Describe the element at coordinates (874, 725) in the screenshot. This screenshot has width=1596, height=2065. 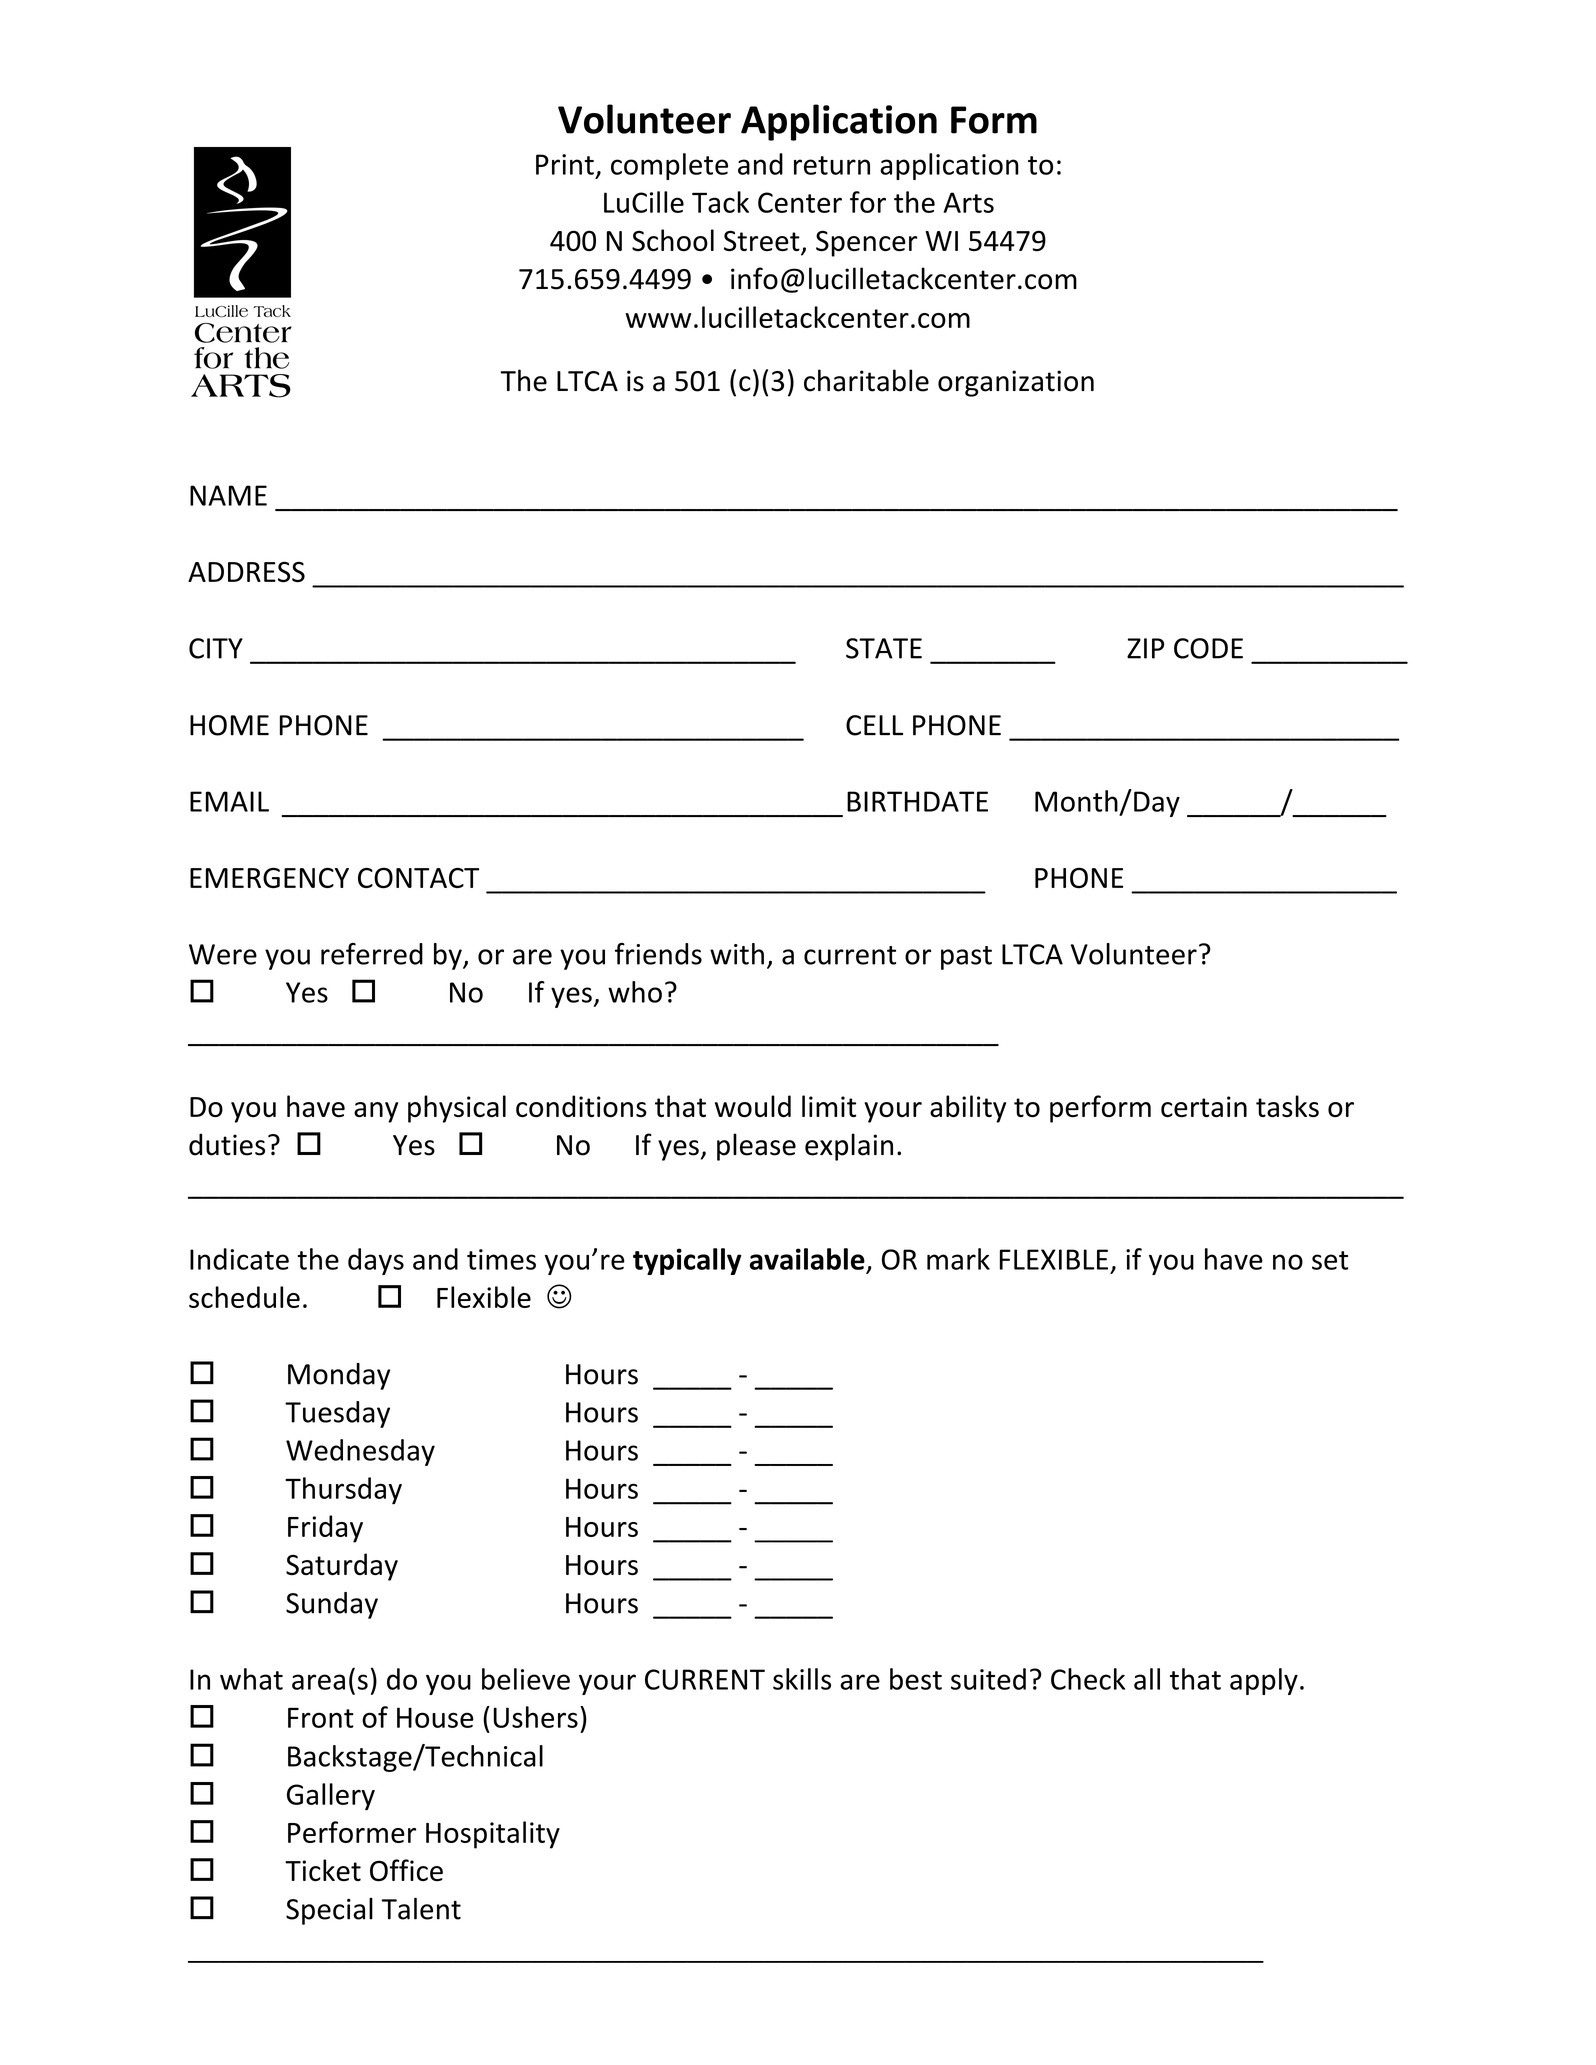
I see `CELL` at that location.
